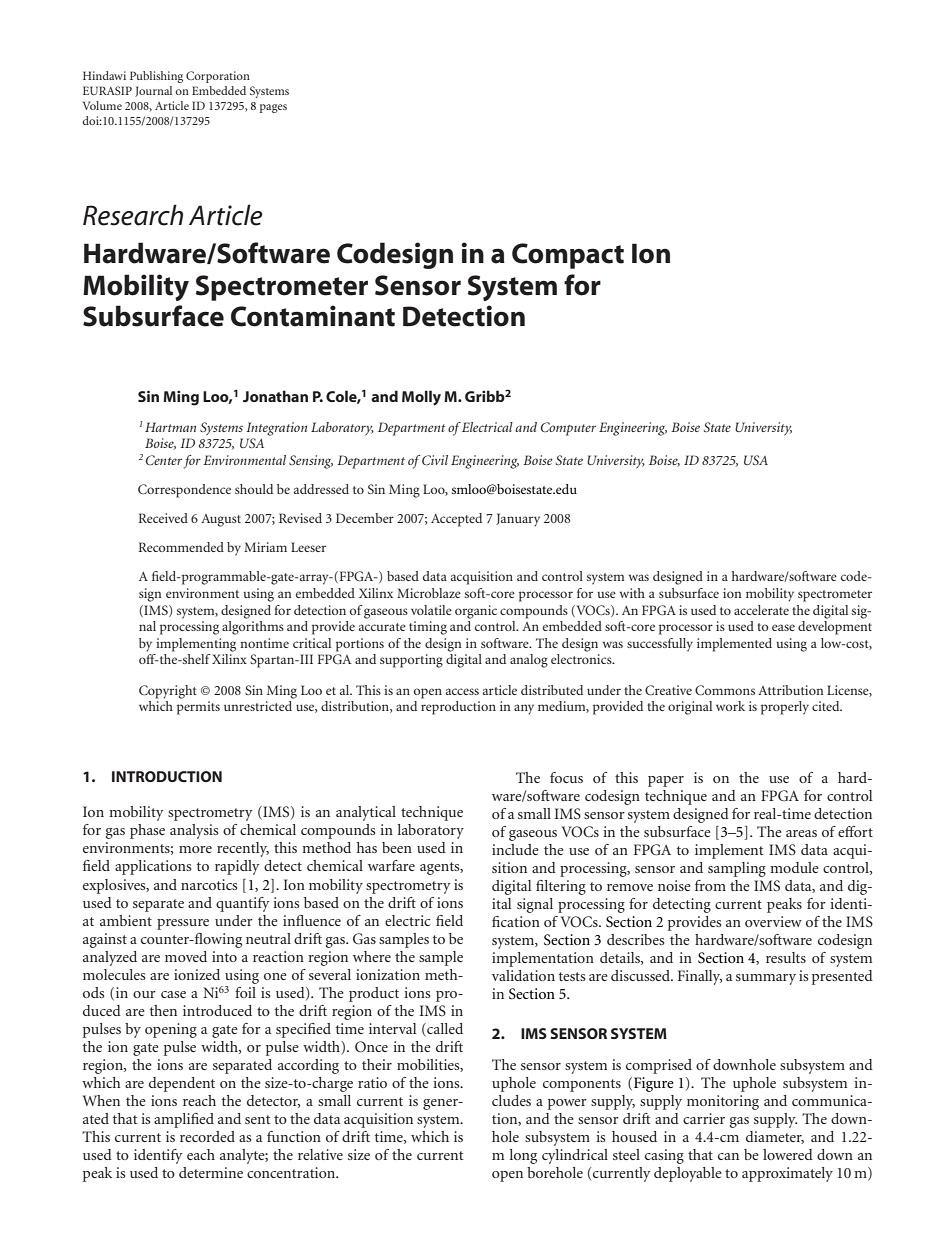 This screenshot has width=952, height=1258. I want to click on recorded, so click(207, 1136).
